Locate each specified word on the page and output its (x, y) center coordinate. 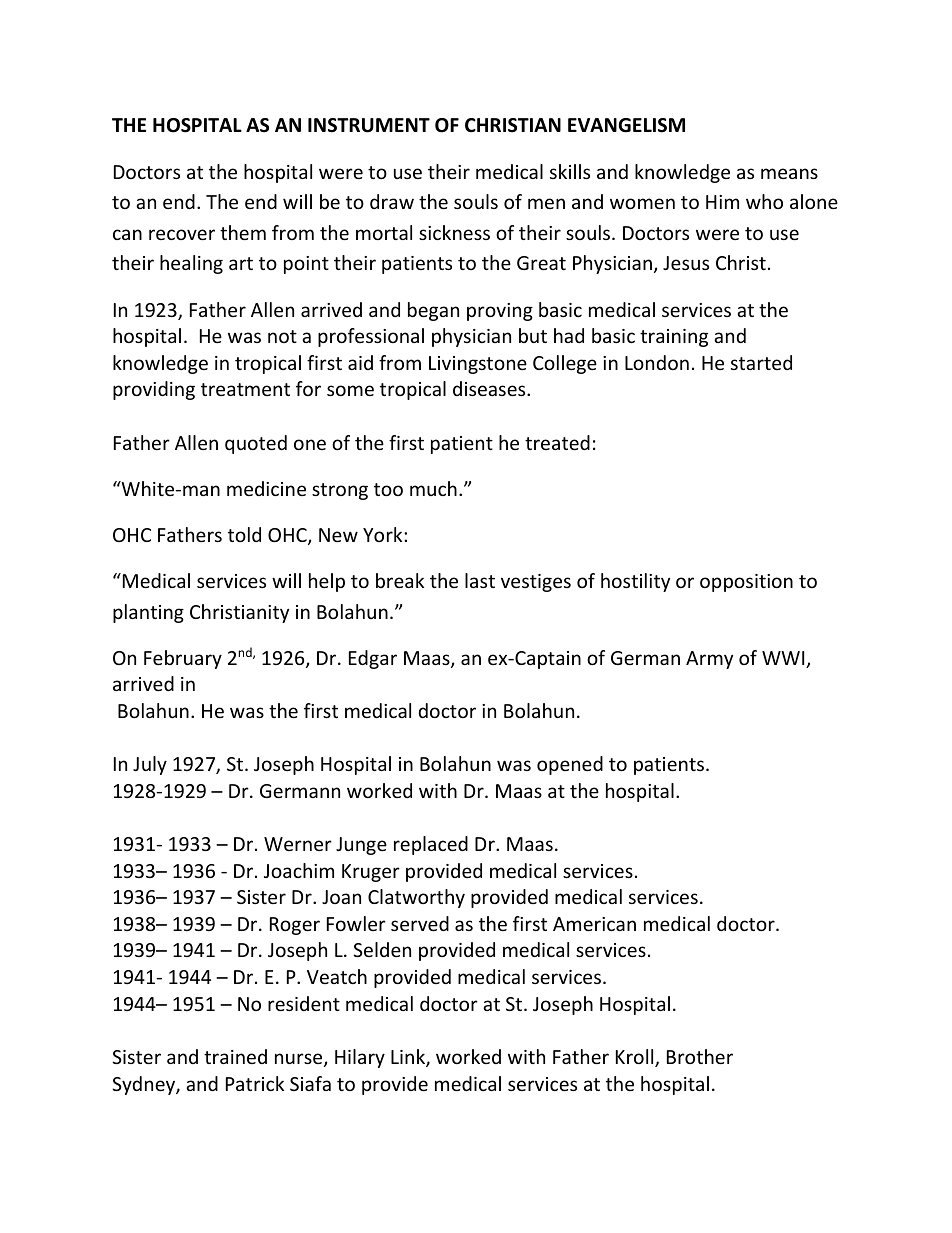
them (243, 232)
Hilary (360, 1058)
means (789, 173)
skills (570, 171)
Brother (700, 1056)
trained (235, 1056)
